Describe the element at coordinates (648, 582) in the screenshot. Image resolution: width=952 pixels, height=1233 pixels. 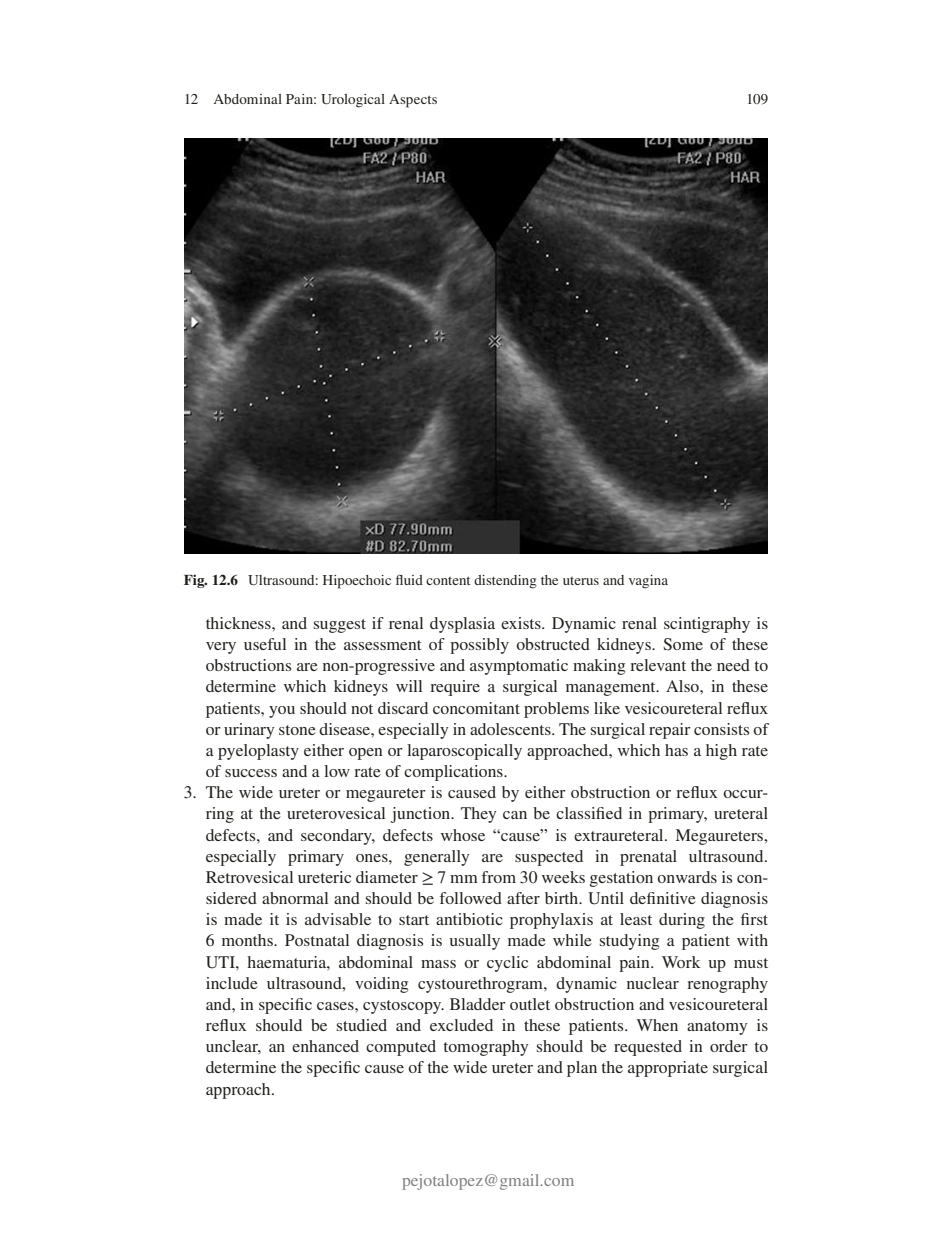
I see `vagina` at that location.
